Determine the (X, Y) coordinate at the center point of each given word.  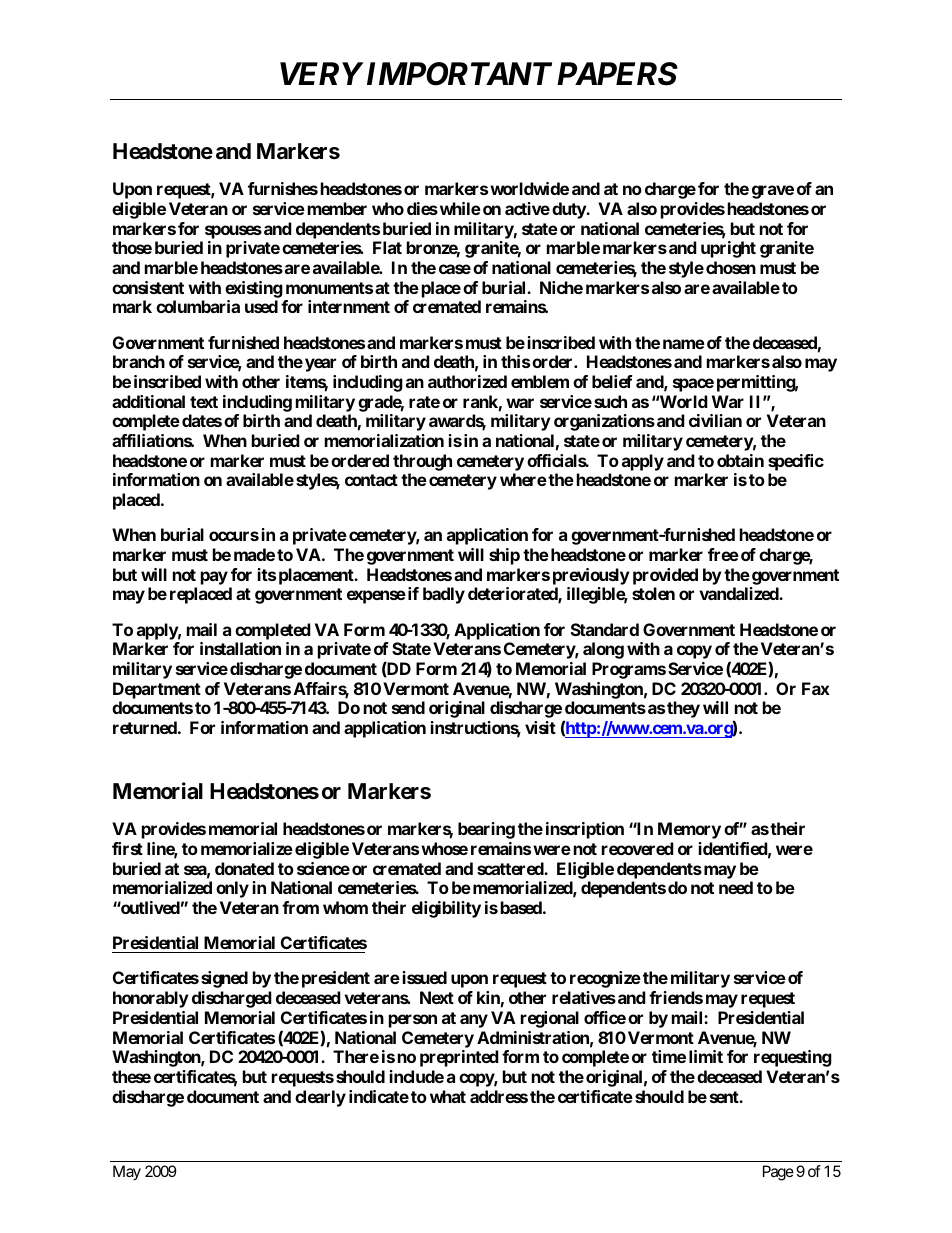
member (337, 208)
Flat (387, 247)
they (683, 709)
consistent (148, 287)
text (204, 402)
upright (728, 249)
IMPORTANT (457, 74)
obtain (740, 460)
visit (540, 727)
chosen (731, 267)
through (422, 462)
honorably (151, 999)
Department (157, 690)
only (232, 889)
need (736, 887)
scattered (511, 868)
